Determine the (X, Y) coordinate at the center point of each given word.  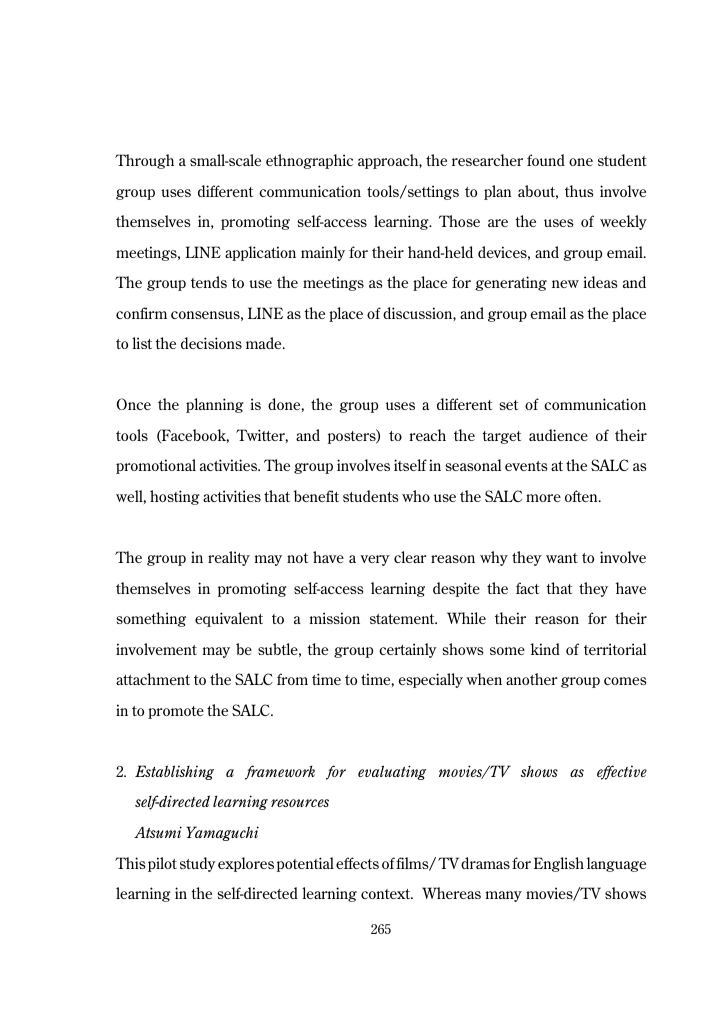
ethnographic (309, 161)
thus (579, 191)
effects (357, 863)
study (198, 864)
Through (144, 161)
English (559, 864)
